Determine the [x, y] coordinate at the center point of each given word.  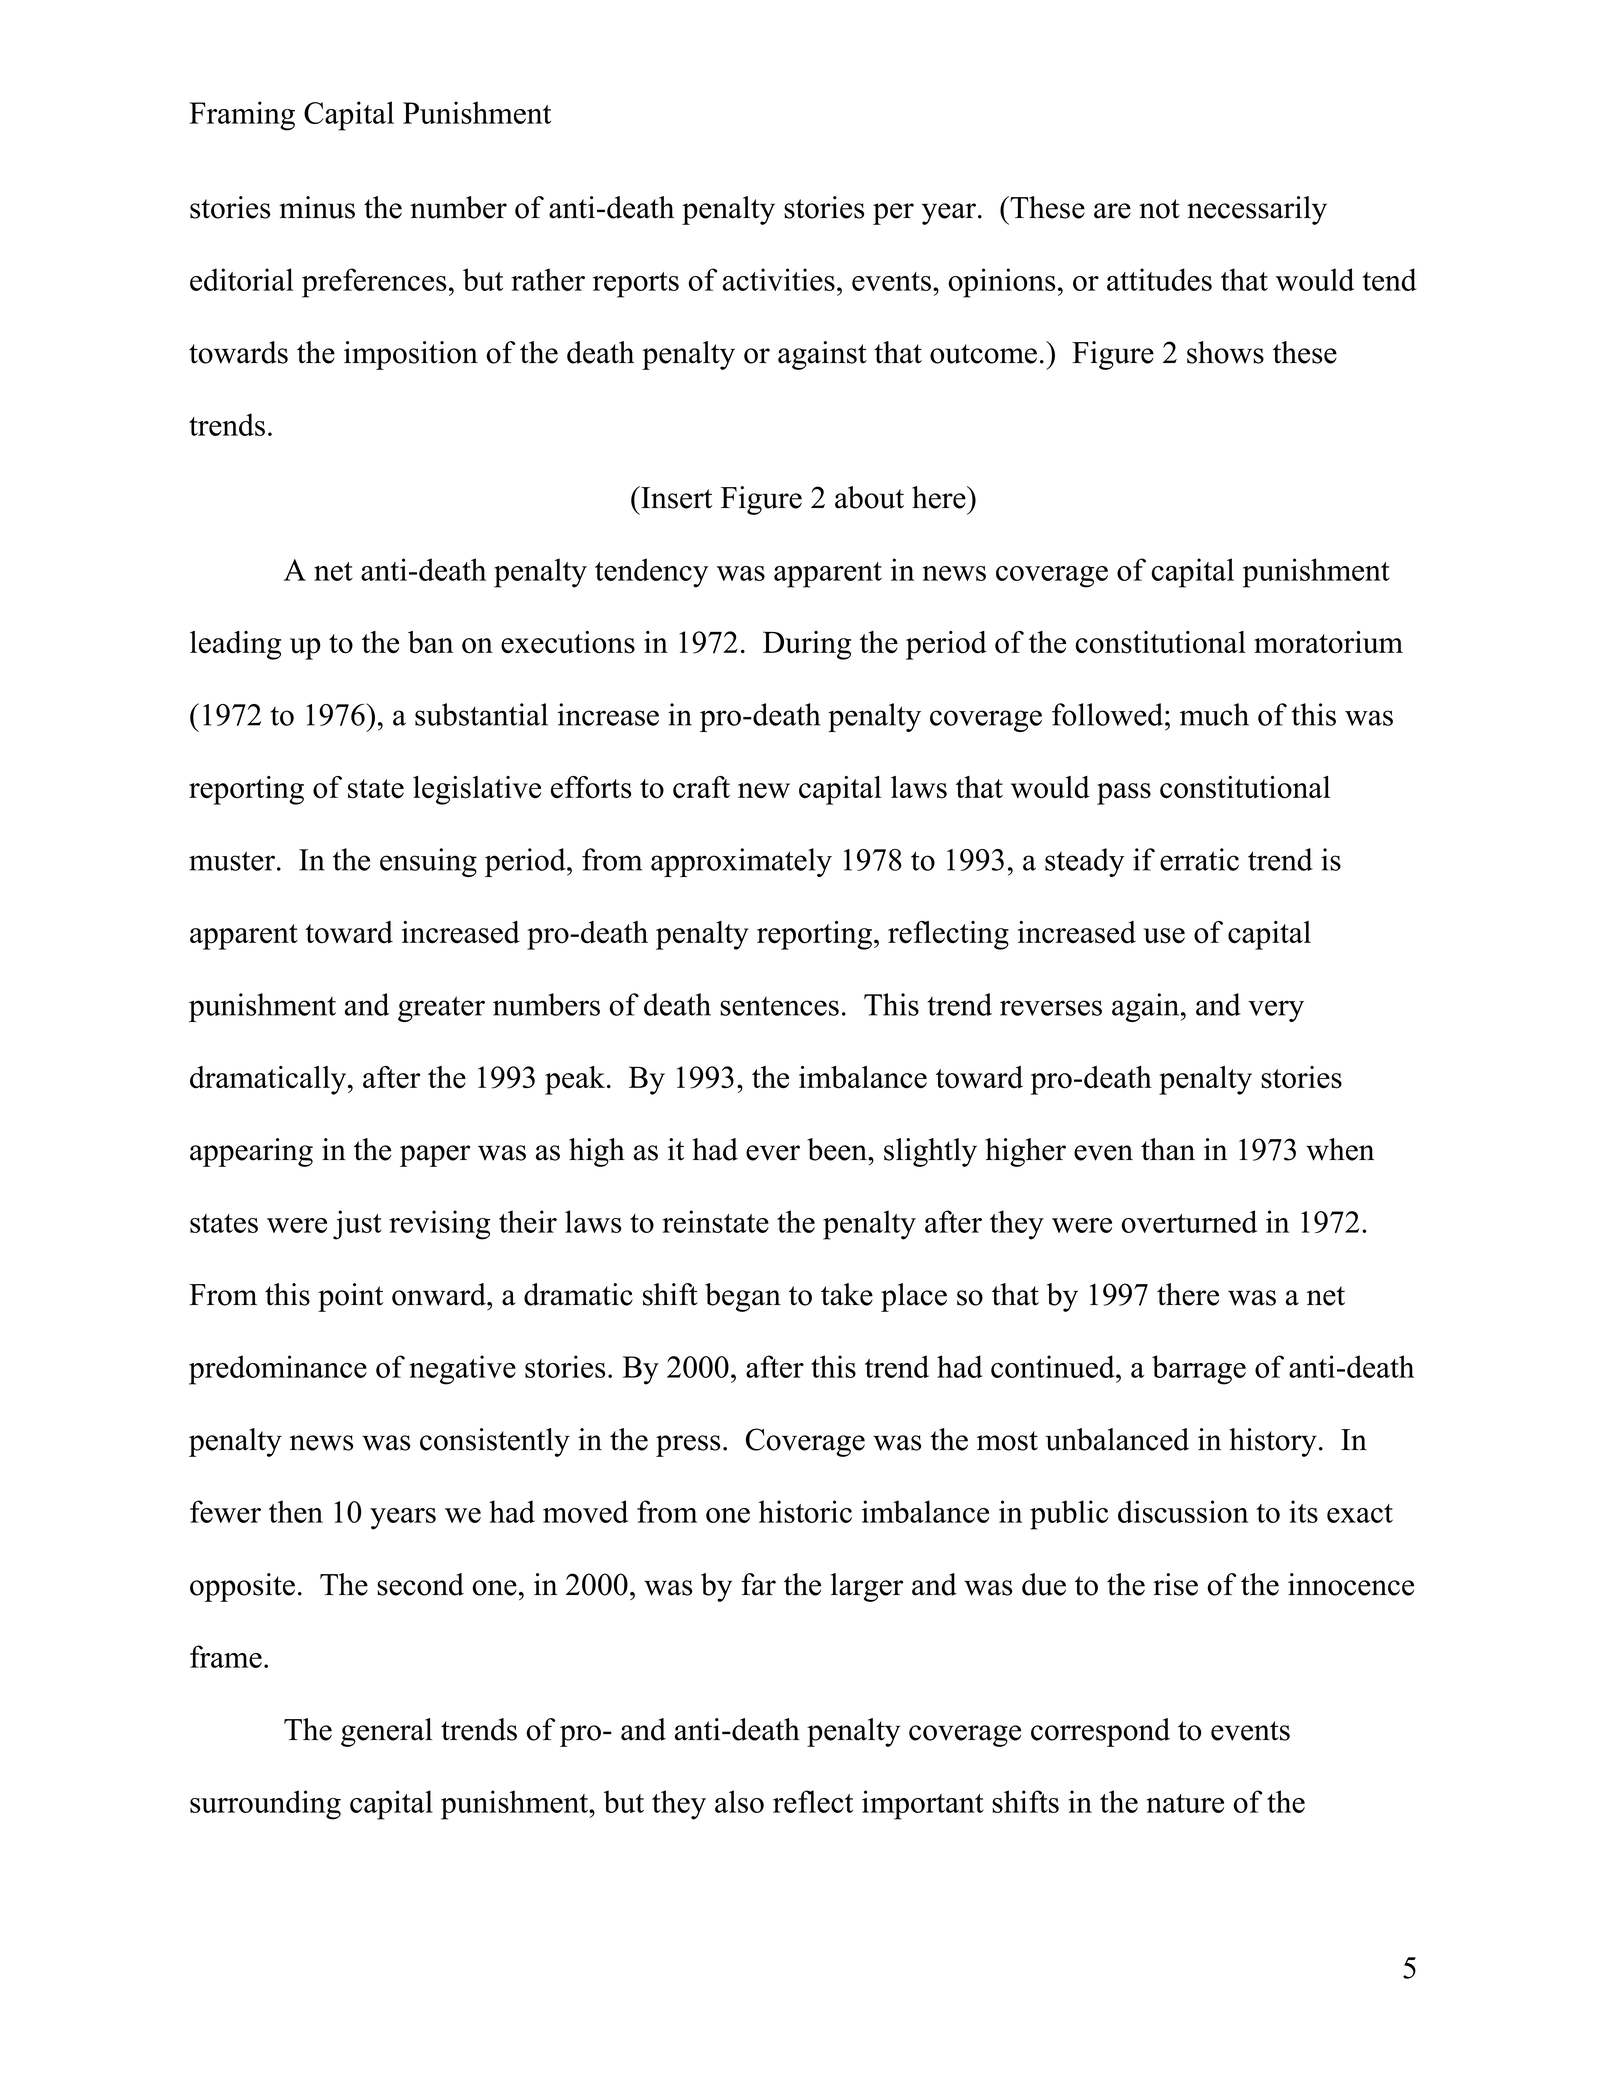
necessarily [1257, 210]
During [807, 645]
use [1164, 936]
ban [431, 642]
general [386, 1732]
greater [441, 1009]
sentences [779, 1006]
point [350, 1297]
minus [317, 207]
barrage [1199, 1370]
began [743, 1297]
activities [779, 279]
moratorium [1328, 642]
